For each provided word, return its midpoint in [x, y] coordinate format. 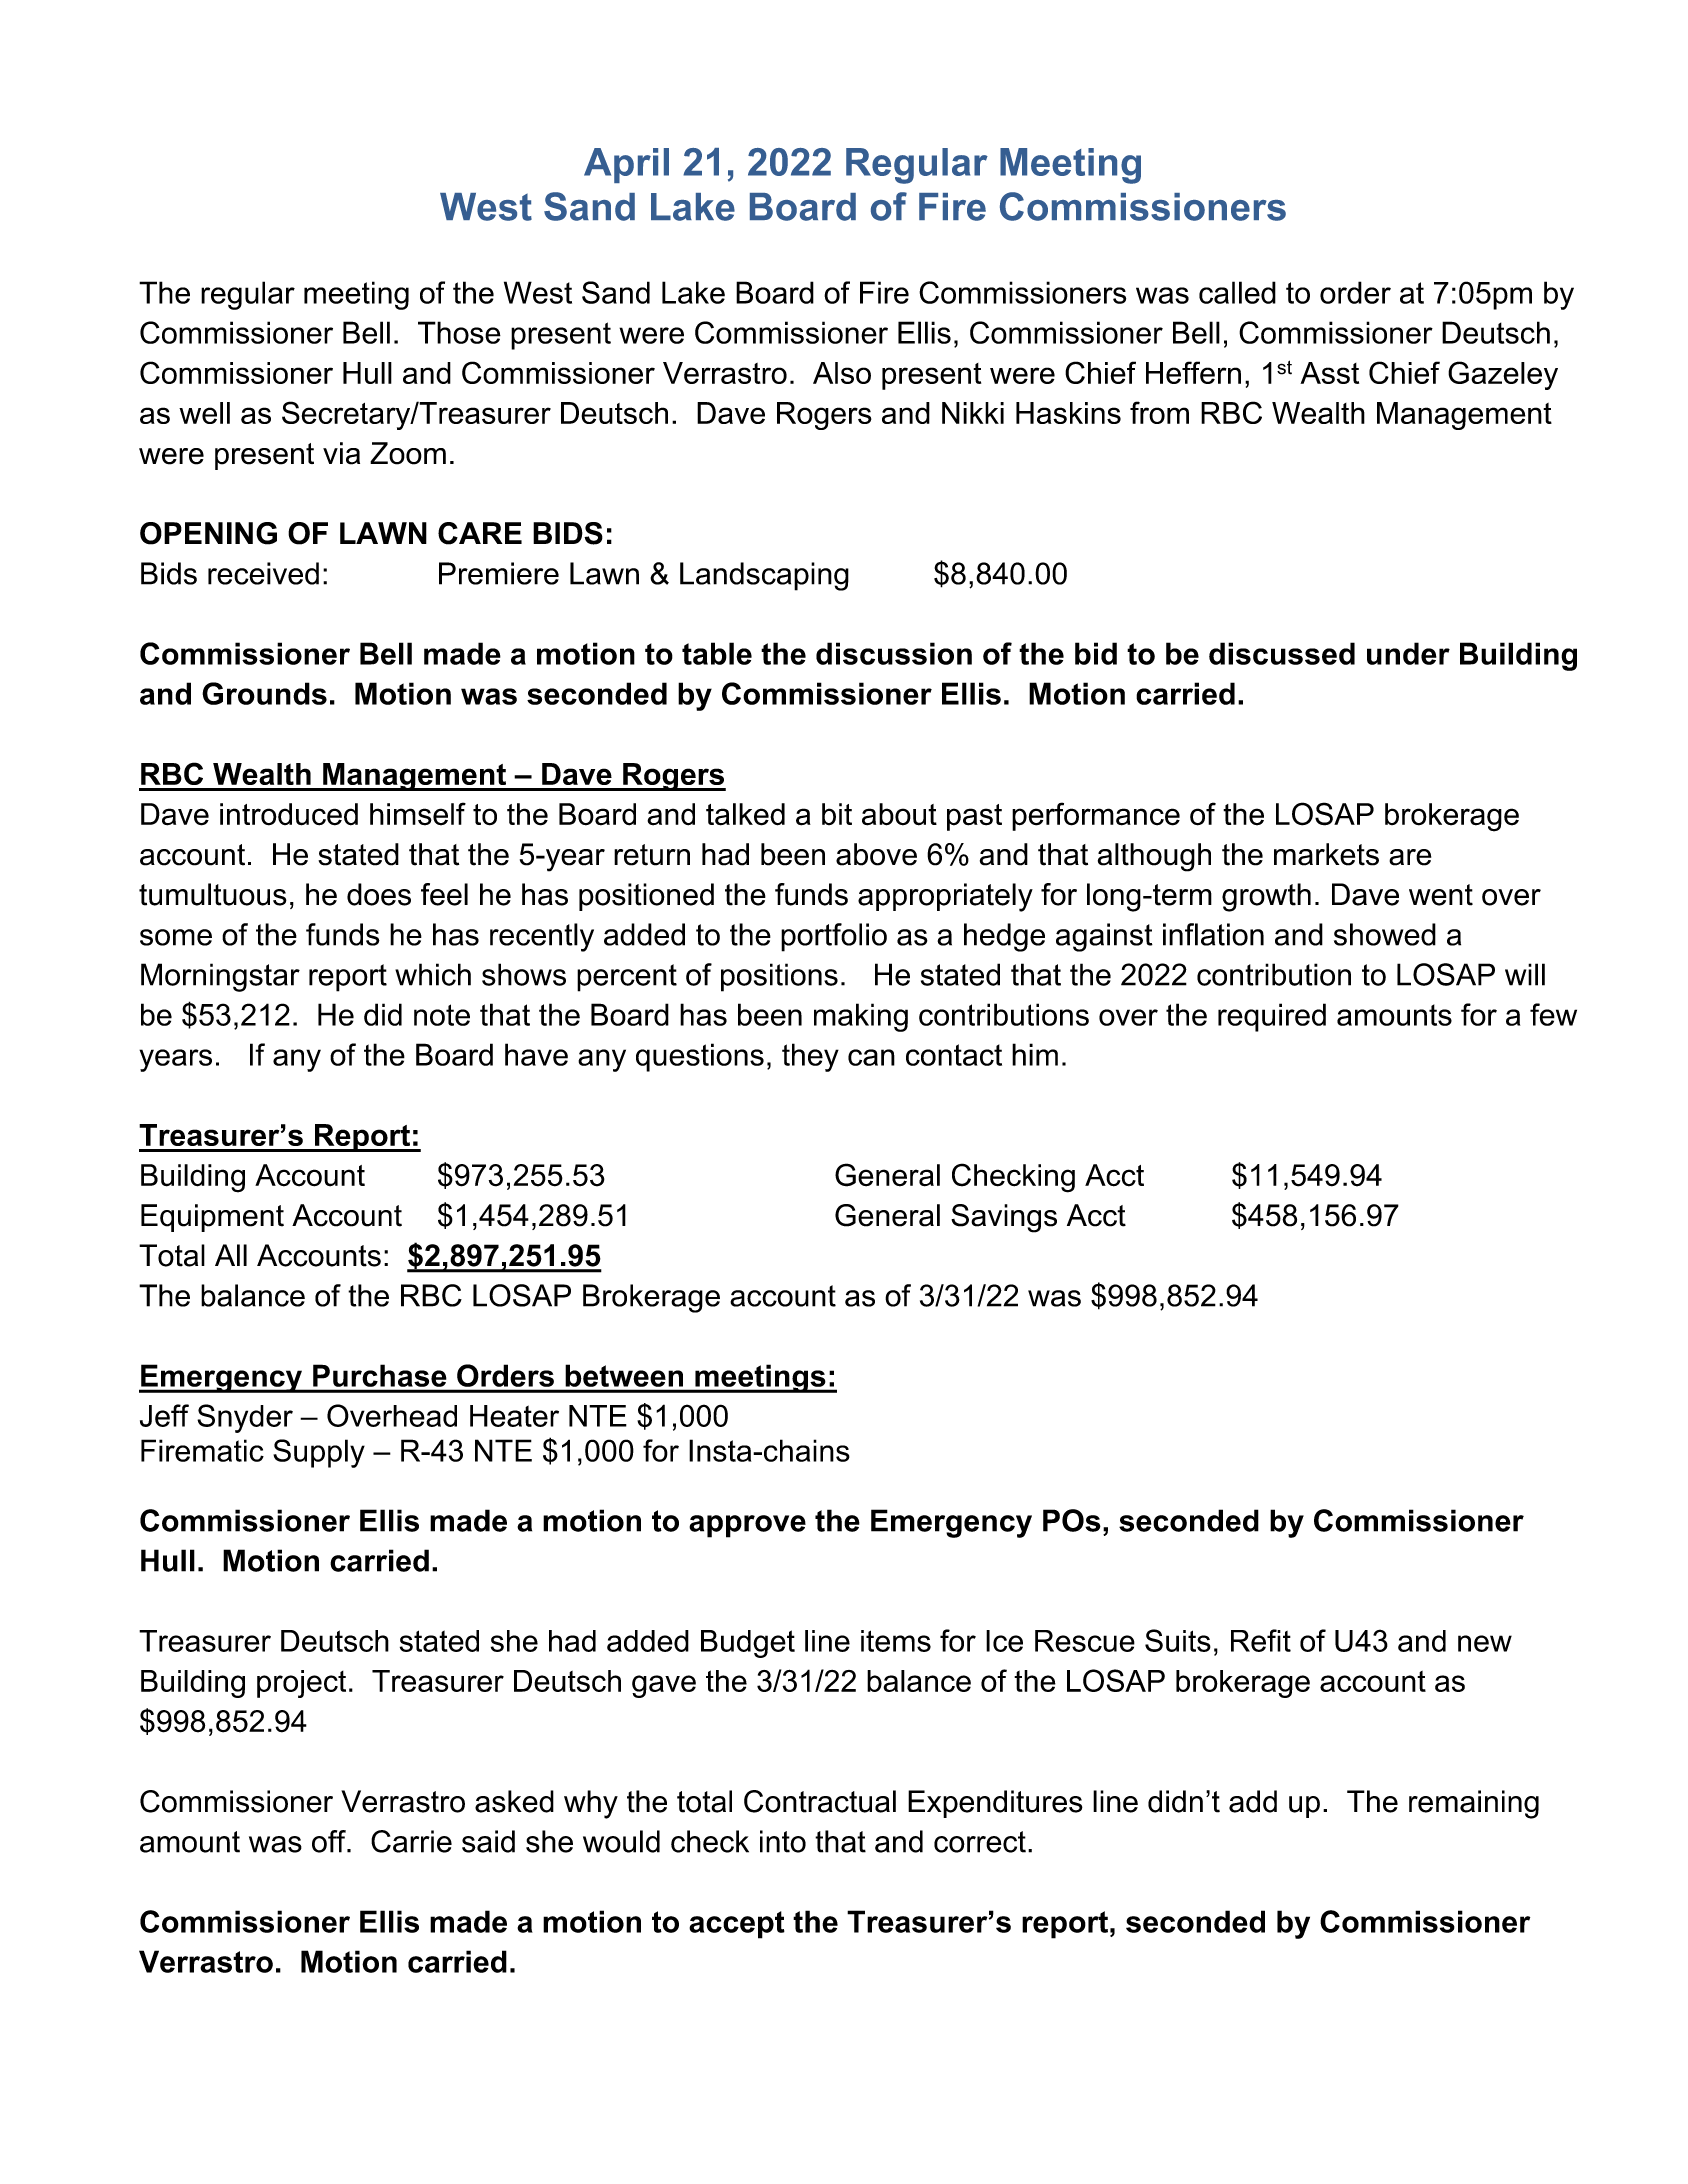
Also [842, 373]
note [442, 1015]
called [1237, 292]
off [330, 1841]
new [1485, 1643]
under [1408, 653]
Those [459, 332]
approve [747, 1526]
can [871, 1057]
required [1272, 1017]
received [263, 573]
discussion [894, 653]
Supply [319, 1453]
